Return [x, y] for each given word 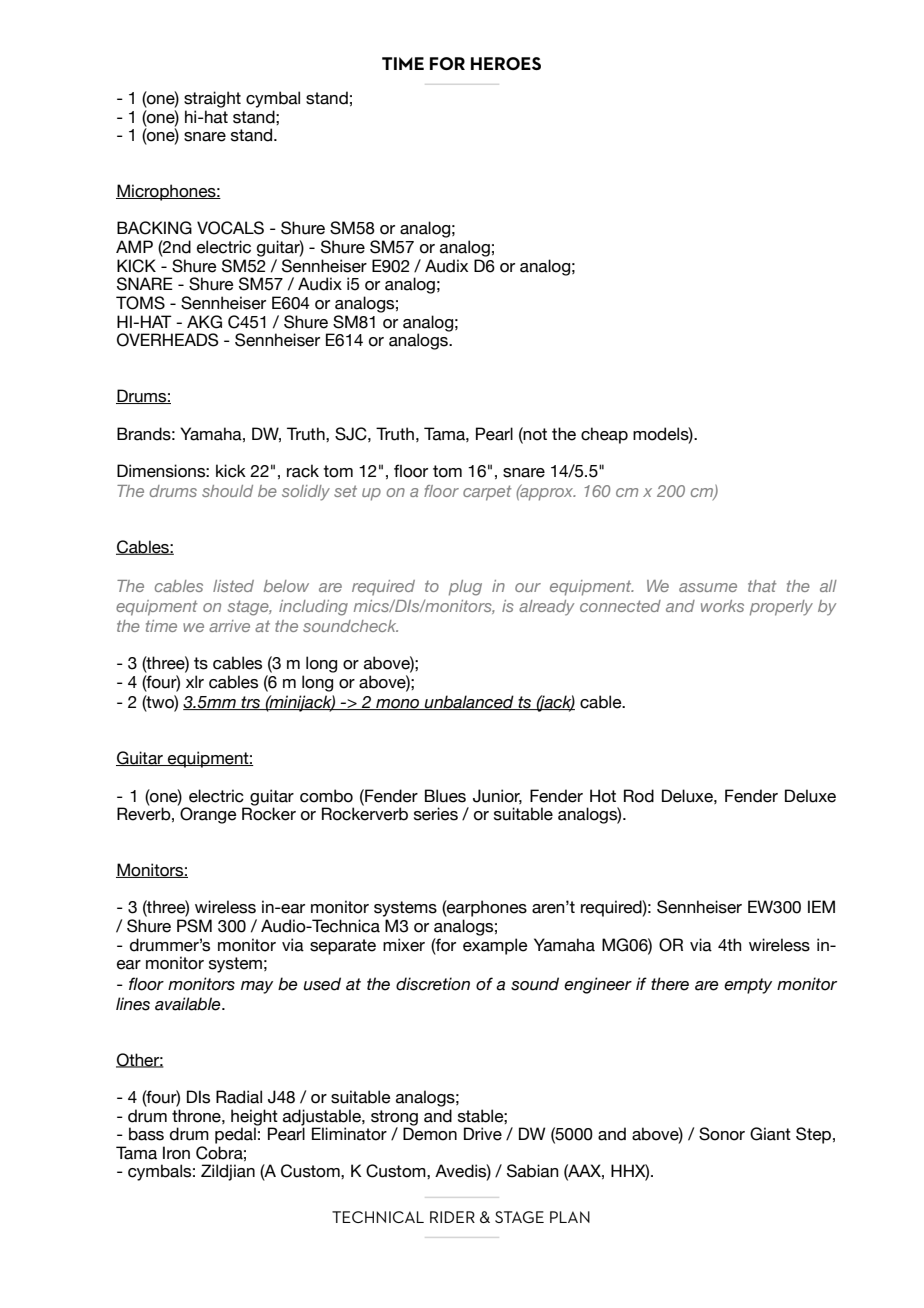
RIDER [452, 1217]
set [345, 491]
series [436, 814]
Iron [176, 1153]
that [762, 586]
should [227, 491]
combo [326, 796]
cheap [604, 435]
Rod [639, 796]
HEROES [506, 63]
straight [212, 99]
